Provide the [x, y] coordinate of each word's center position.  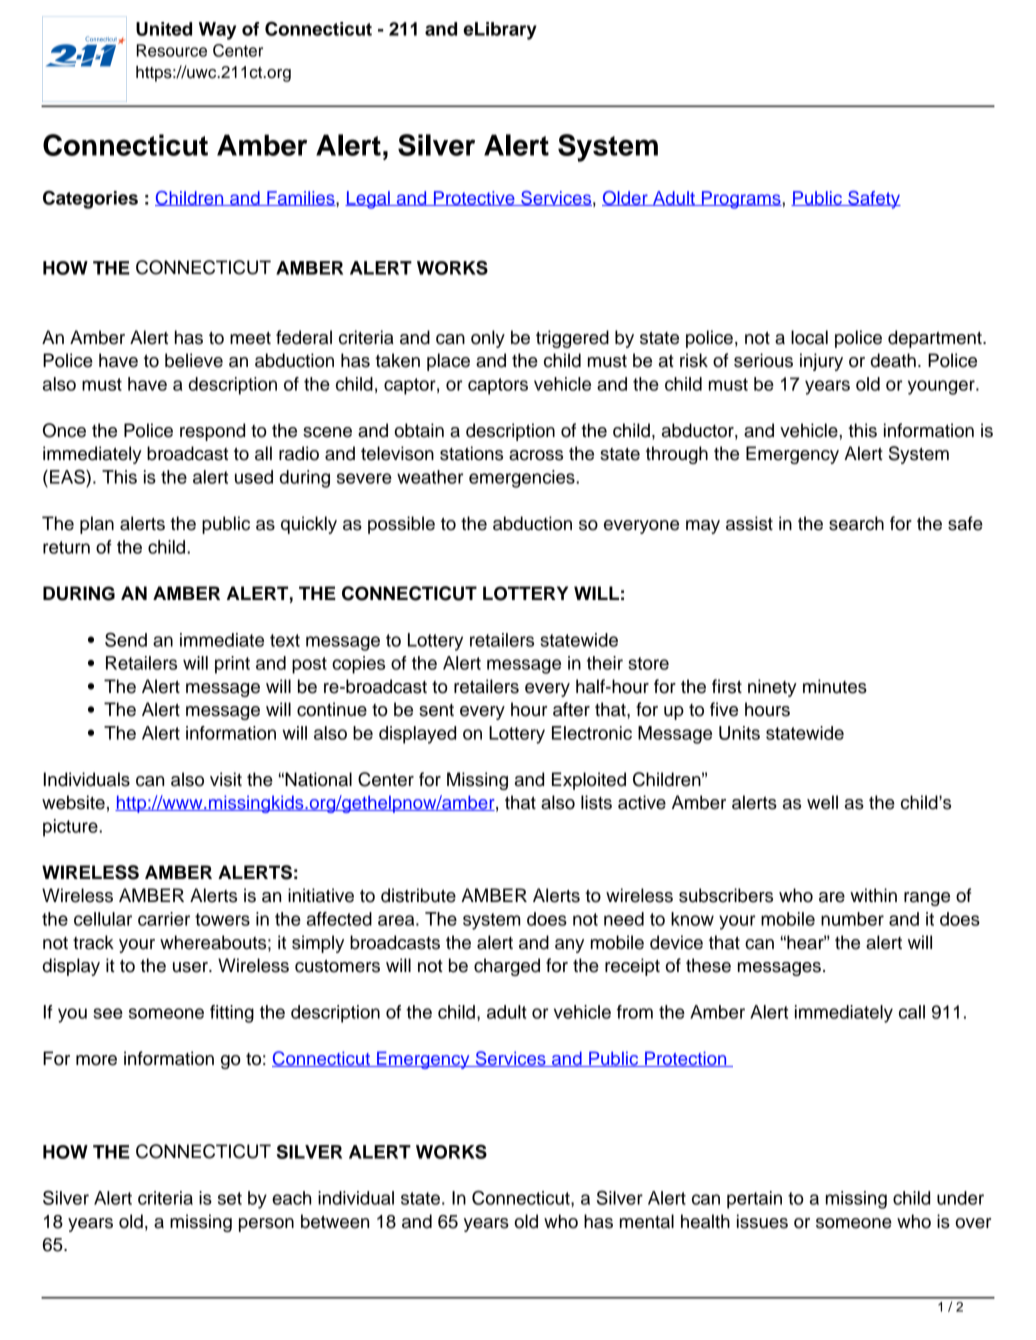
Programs [741, 200]
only [488, 339]
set [230, 1198]
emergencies [523, 479]
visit [226, 779]
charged [507, 967]
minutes [835, 686]
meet [250, 338]
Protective [474, 198]
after [571, 709]
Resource [171, 50]
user [191, 967]
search [856, 523]
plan [97, 525]
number [852, 919]
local [809, 337]
